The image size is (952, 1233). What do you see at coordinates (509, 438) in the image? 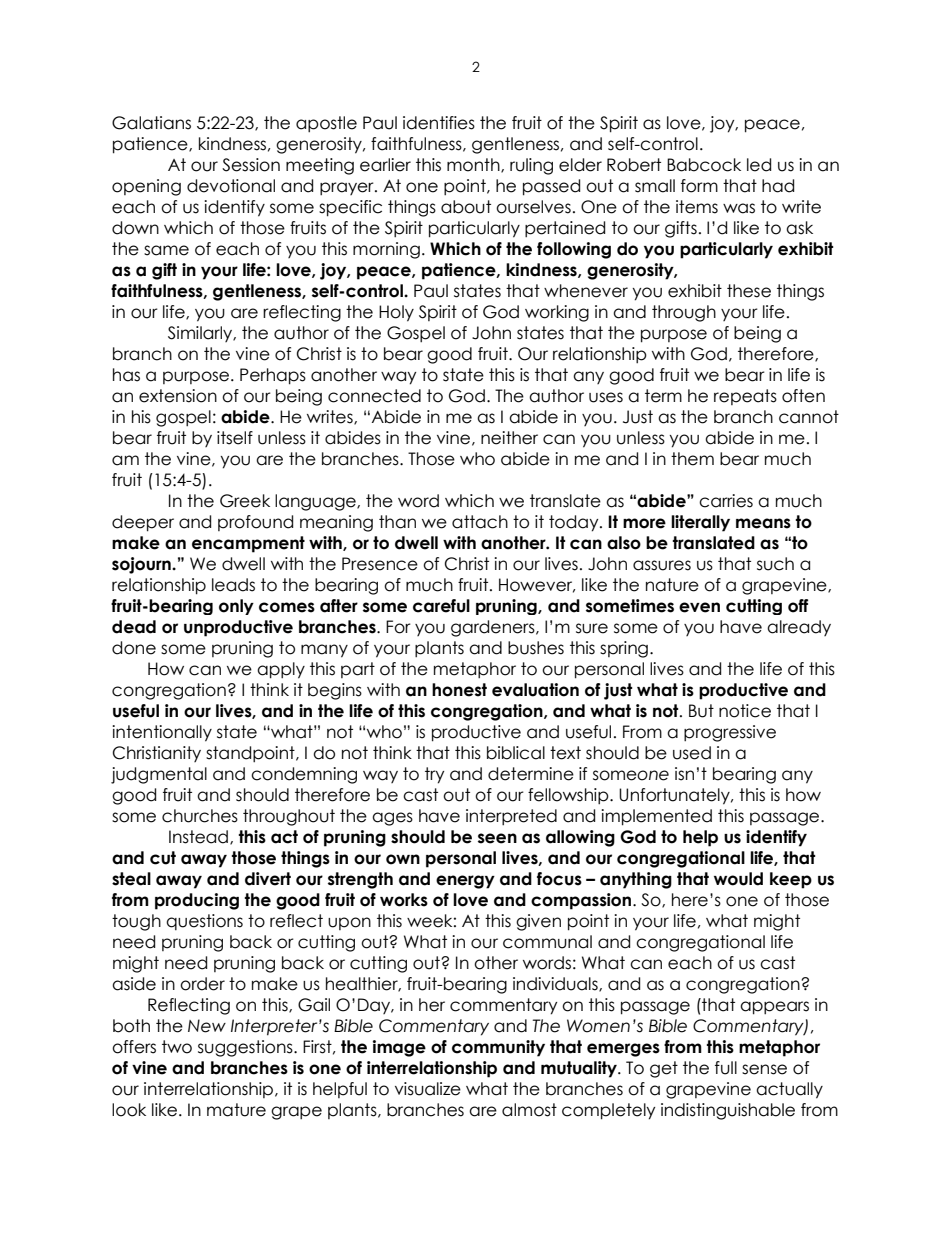
I see `neither` at bounding box center [509, 438].
